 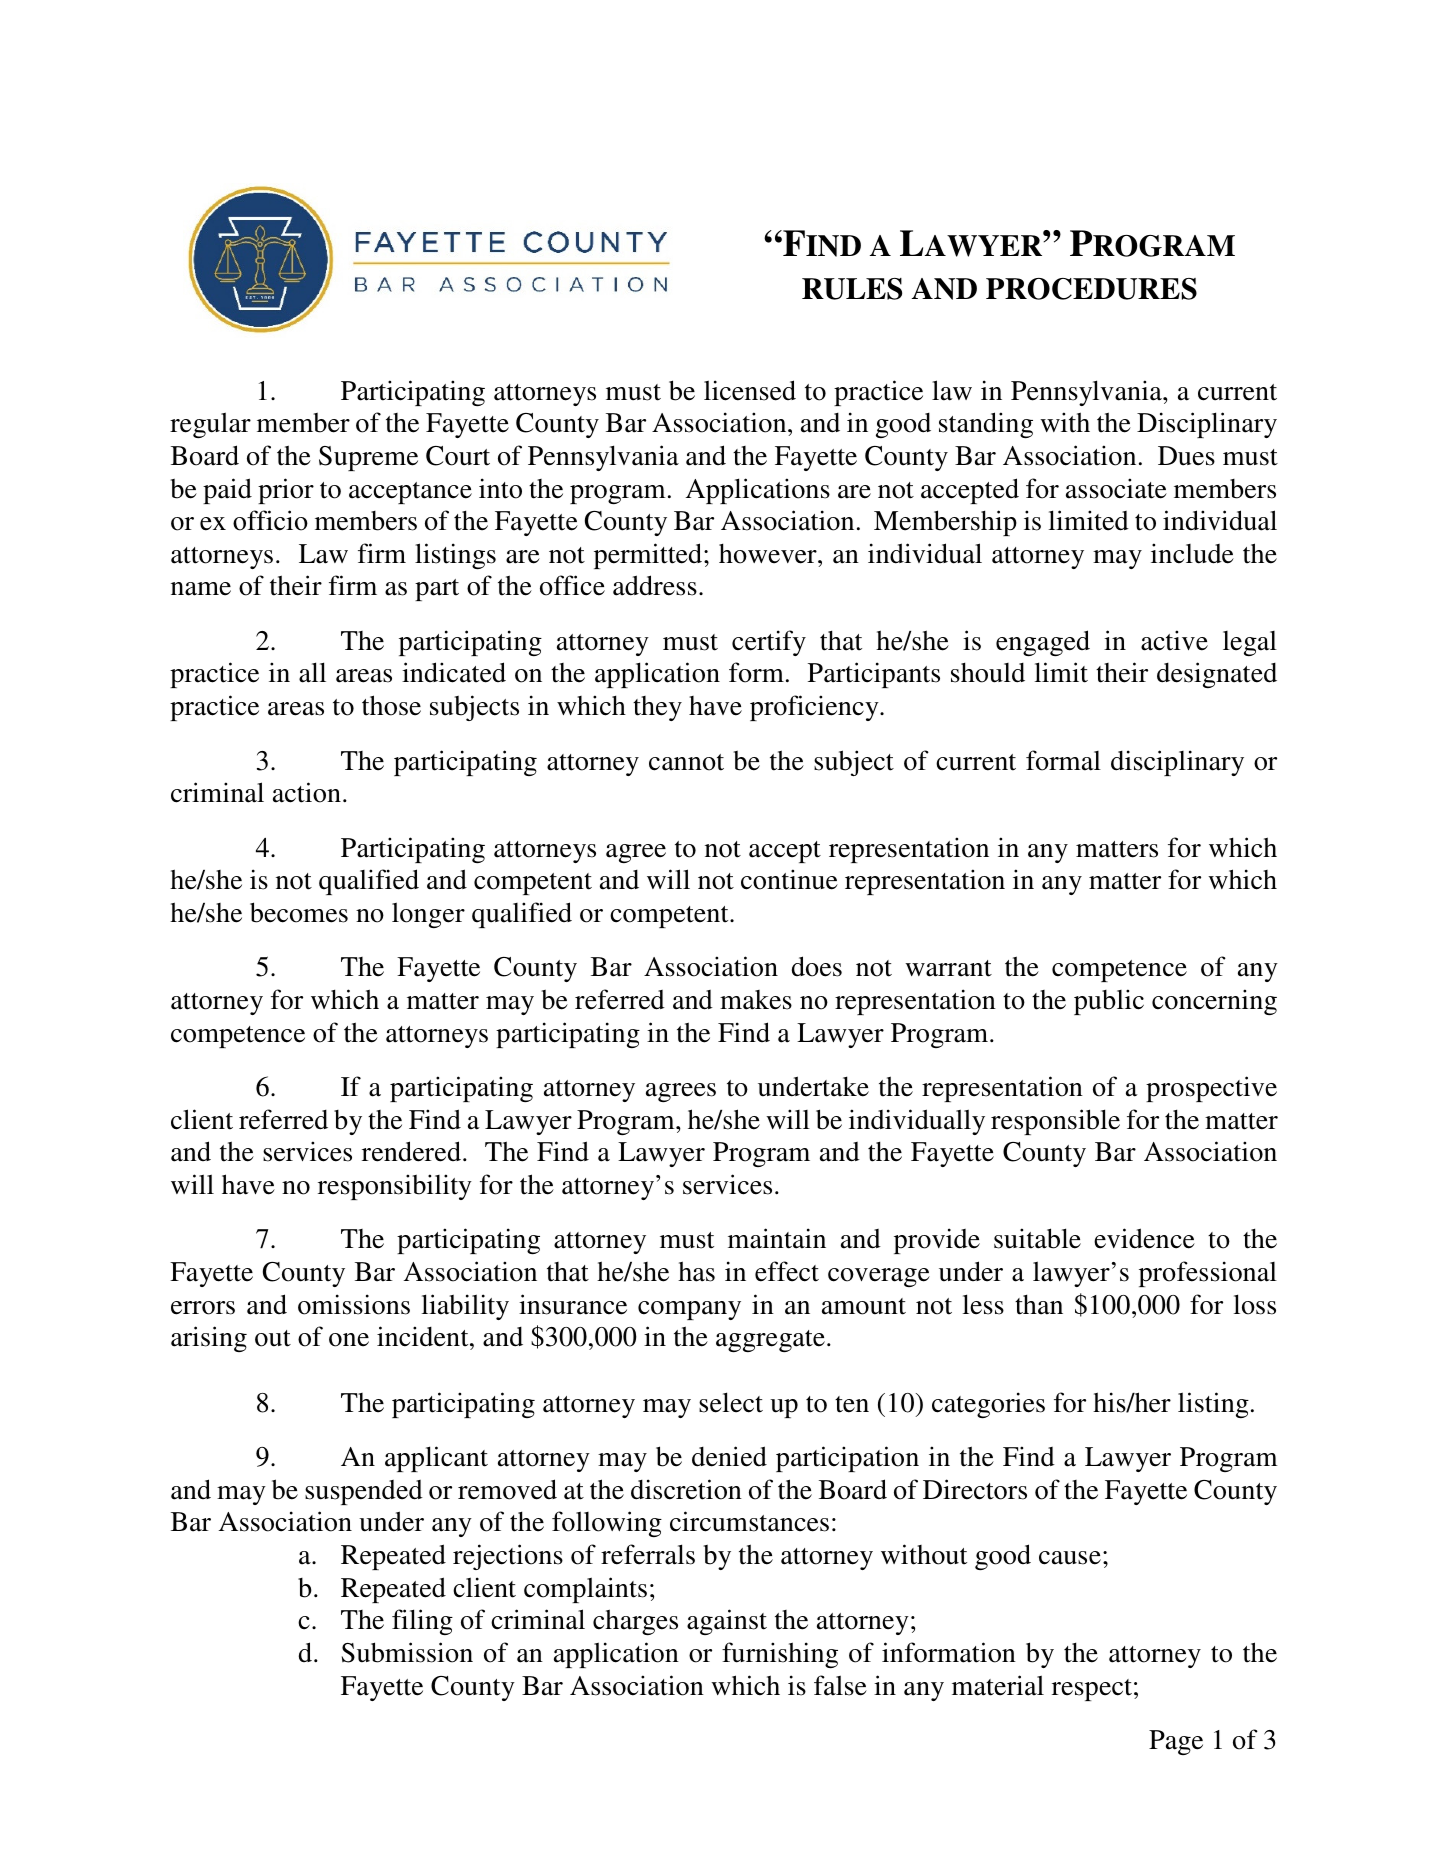 What do you see at coordinates (210, 425) in the screenshot?
I see `regular` at bounding box center [210, 425].
